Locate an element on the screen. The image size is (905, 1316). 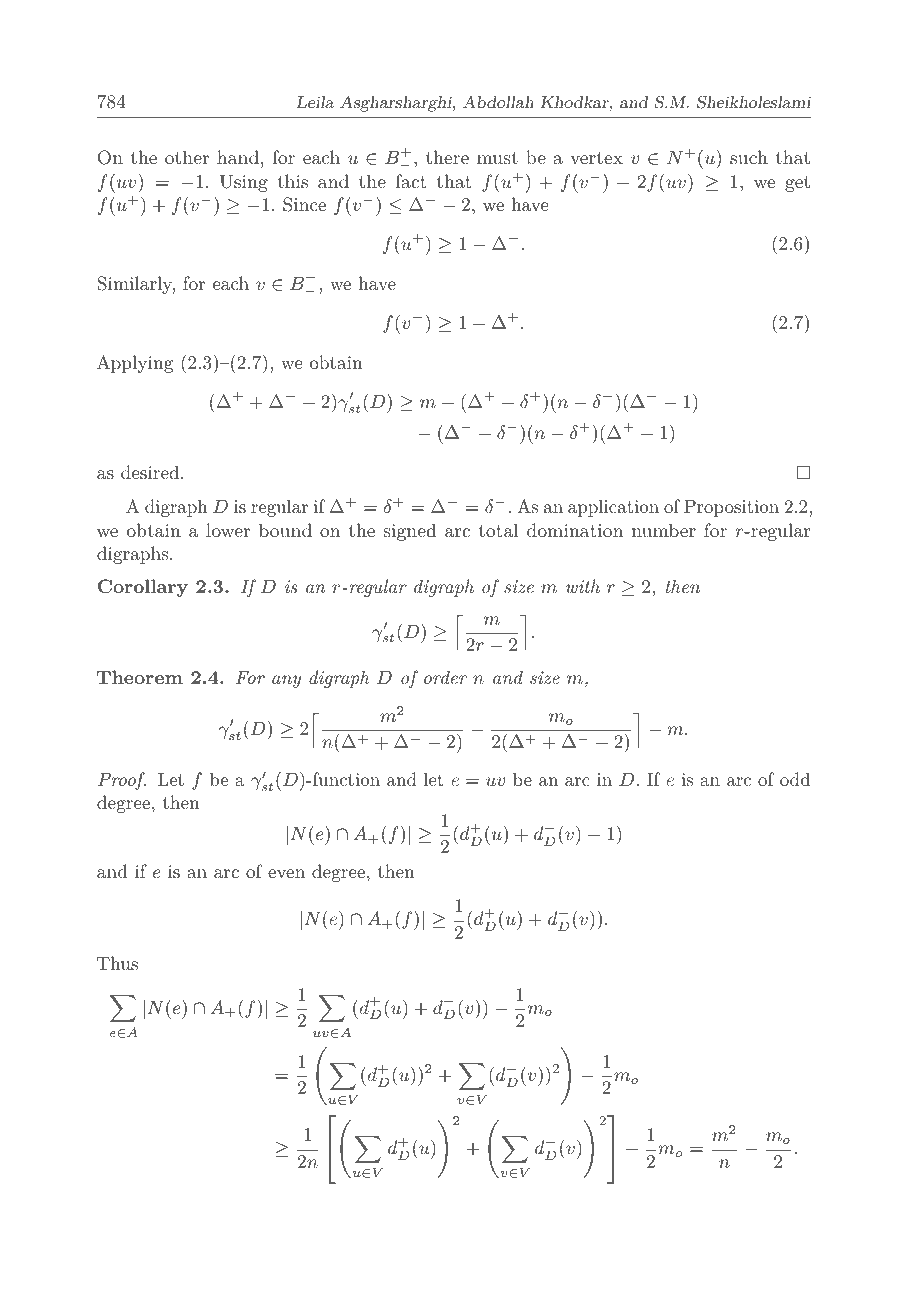
total is located at coordinates (498, 530).
